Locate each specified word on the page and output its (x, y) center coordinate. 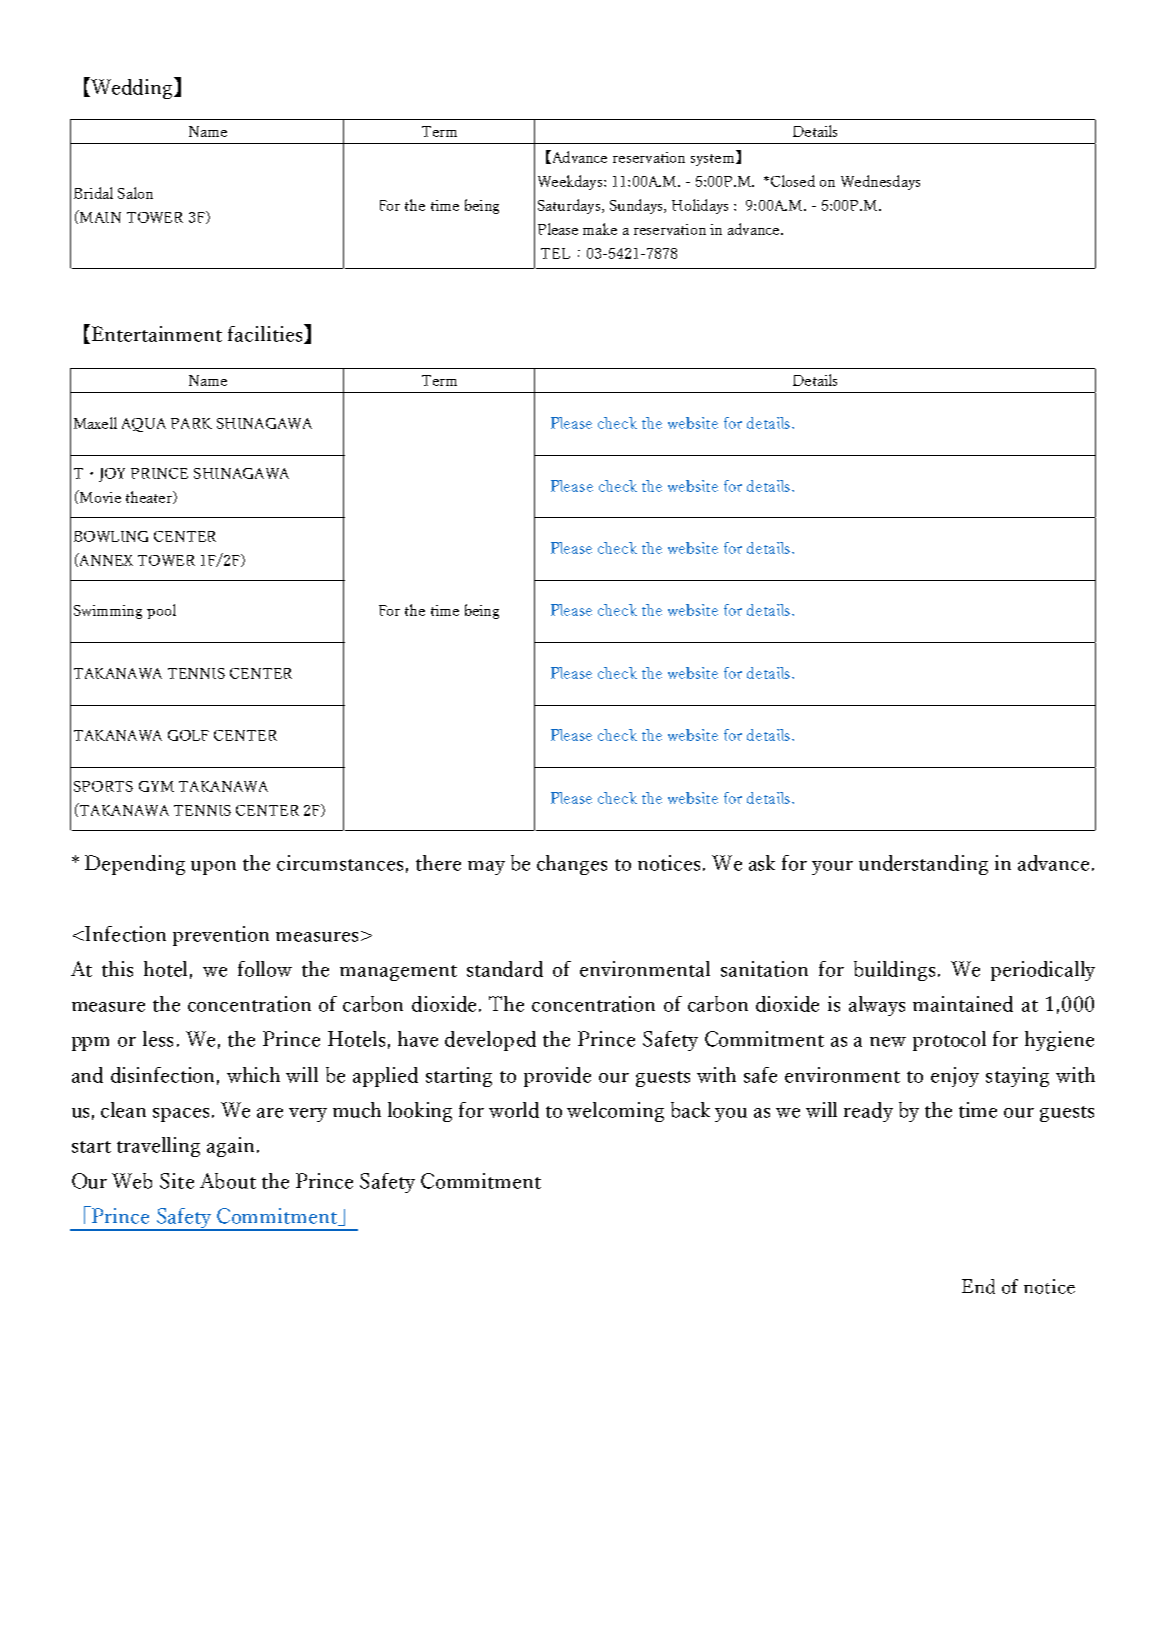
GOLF (188, 735)
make (600, 229)
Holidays (700, 206)
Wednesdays (880, 182)
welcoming (615, 1112)
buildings (894, 971)
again (230, 1147)
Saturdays (569, 206)
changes (572, 865)
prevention (221, 936)
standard (505, 969)
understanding (923, 865)
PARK (191, 423)
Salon (135, 193)
